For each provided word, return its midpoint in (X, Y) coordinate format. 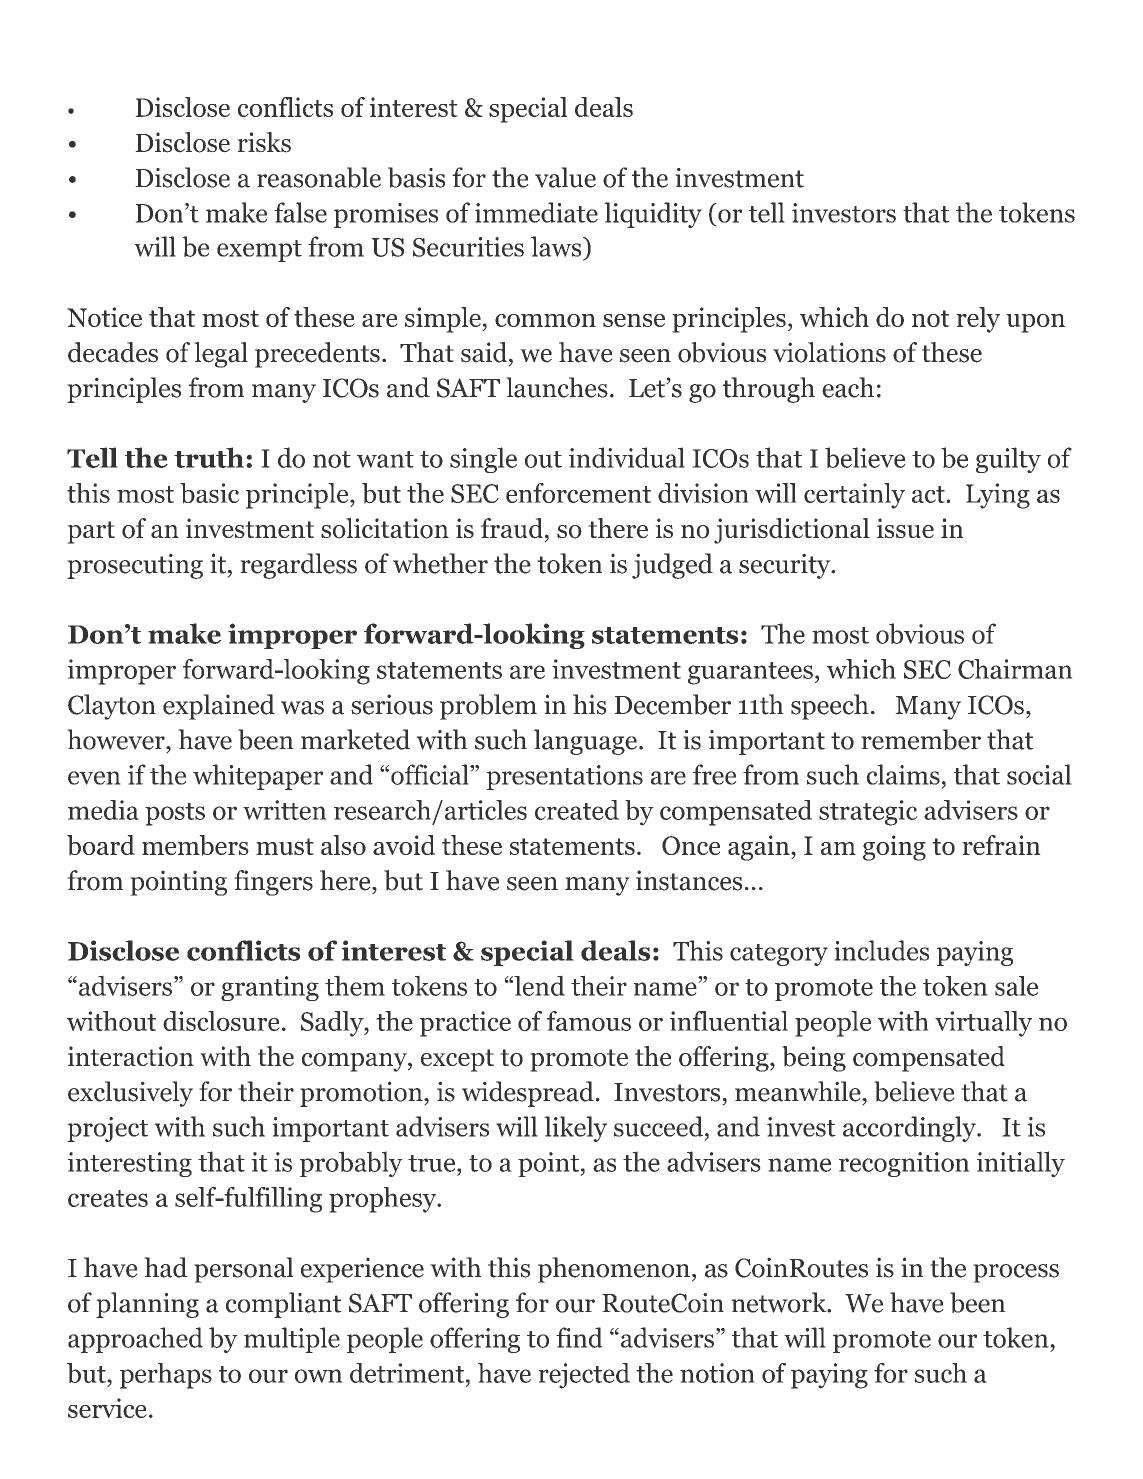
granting (270, 988)
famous (589, 1021)
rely (978, 320)
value (565, 177)
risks (264, 142)
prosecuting (135, 566)
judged (672, 566)
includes (881, 950)
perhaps (166, 1376)
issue (905, 528)
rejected (584, 1376)
